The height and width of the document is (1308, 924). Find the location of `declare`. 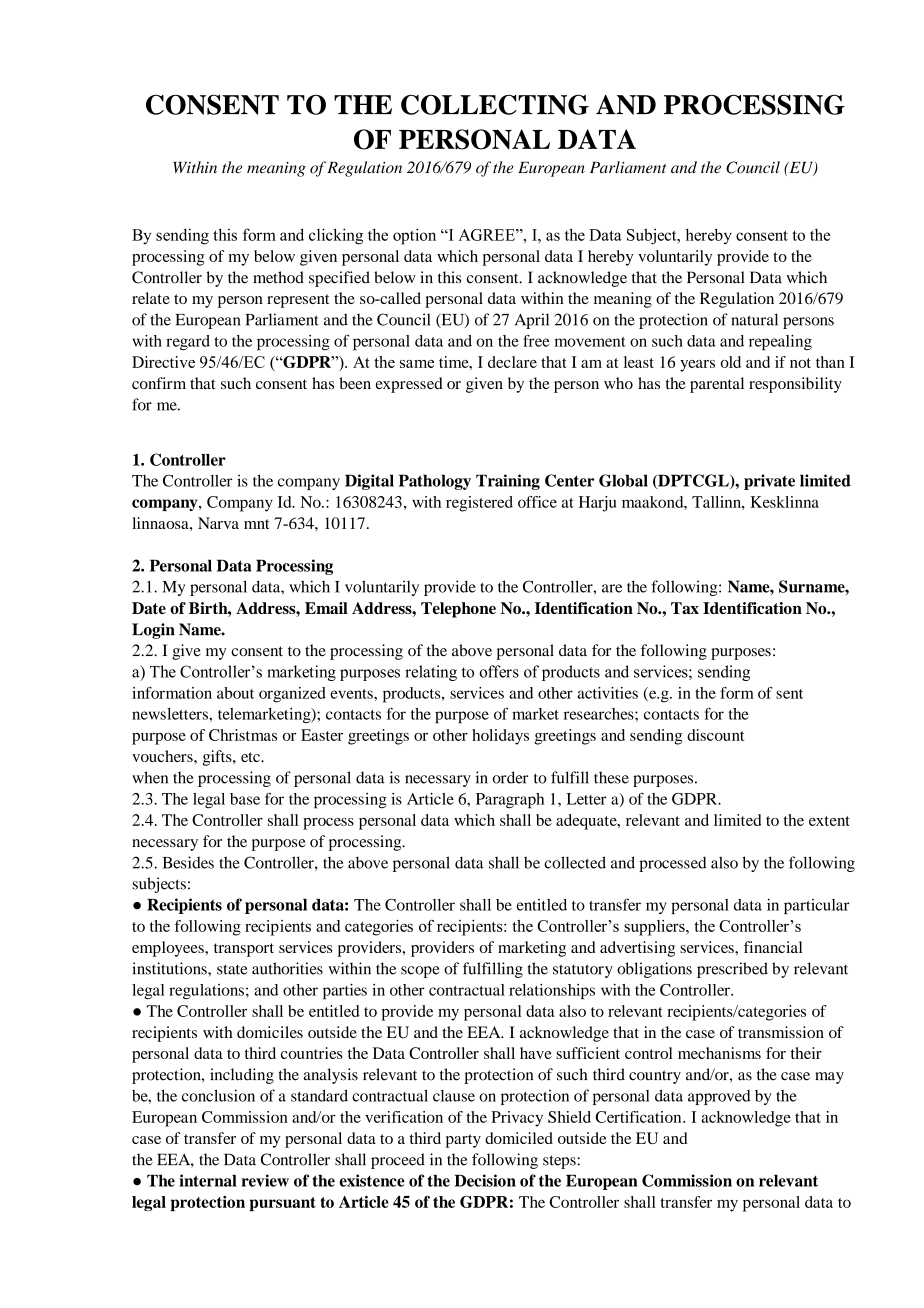

declare is located at coordinates (512, 362).
